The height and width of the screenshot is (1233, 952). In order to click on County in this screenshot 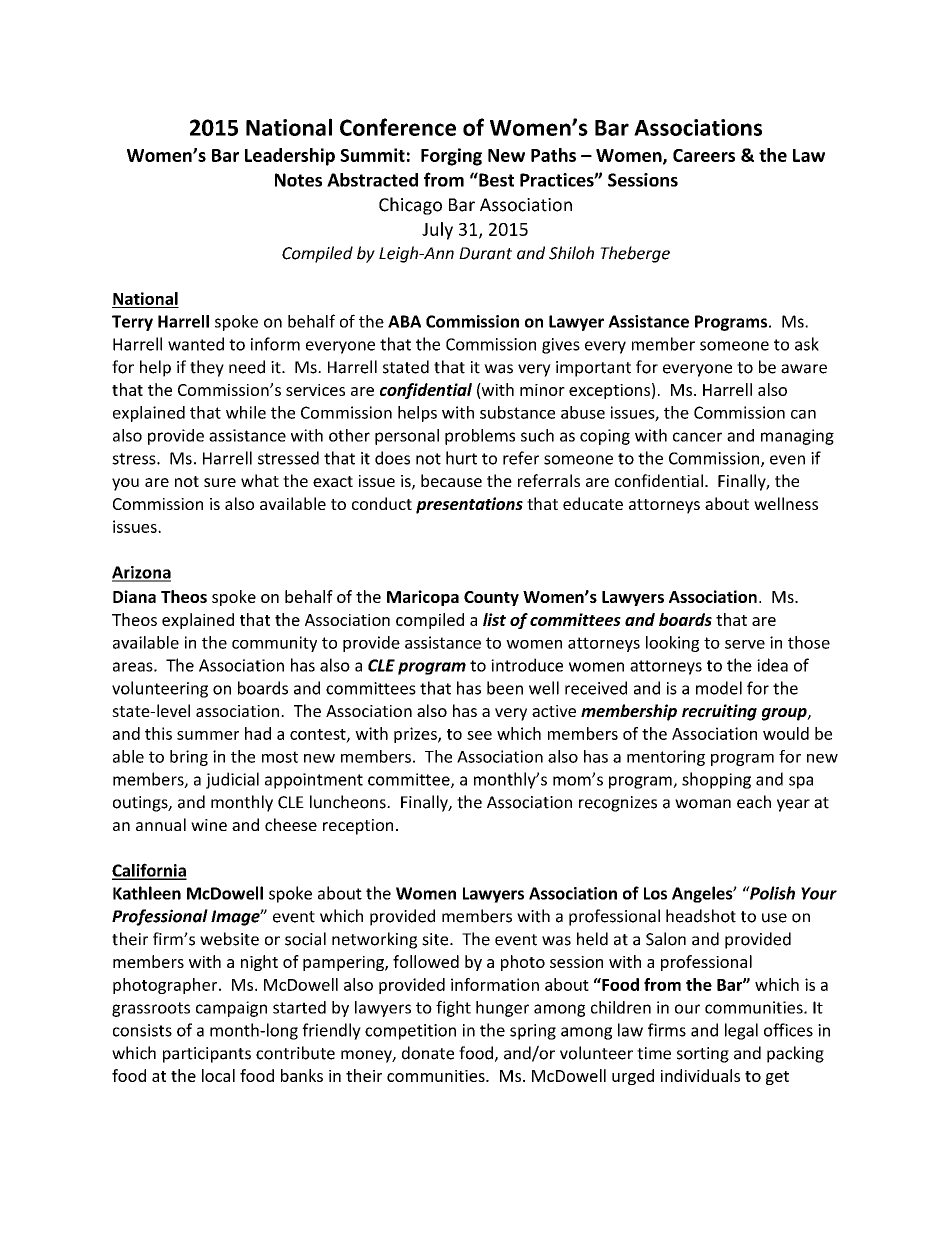, I will do `click(491, 598)`.
